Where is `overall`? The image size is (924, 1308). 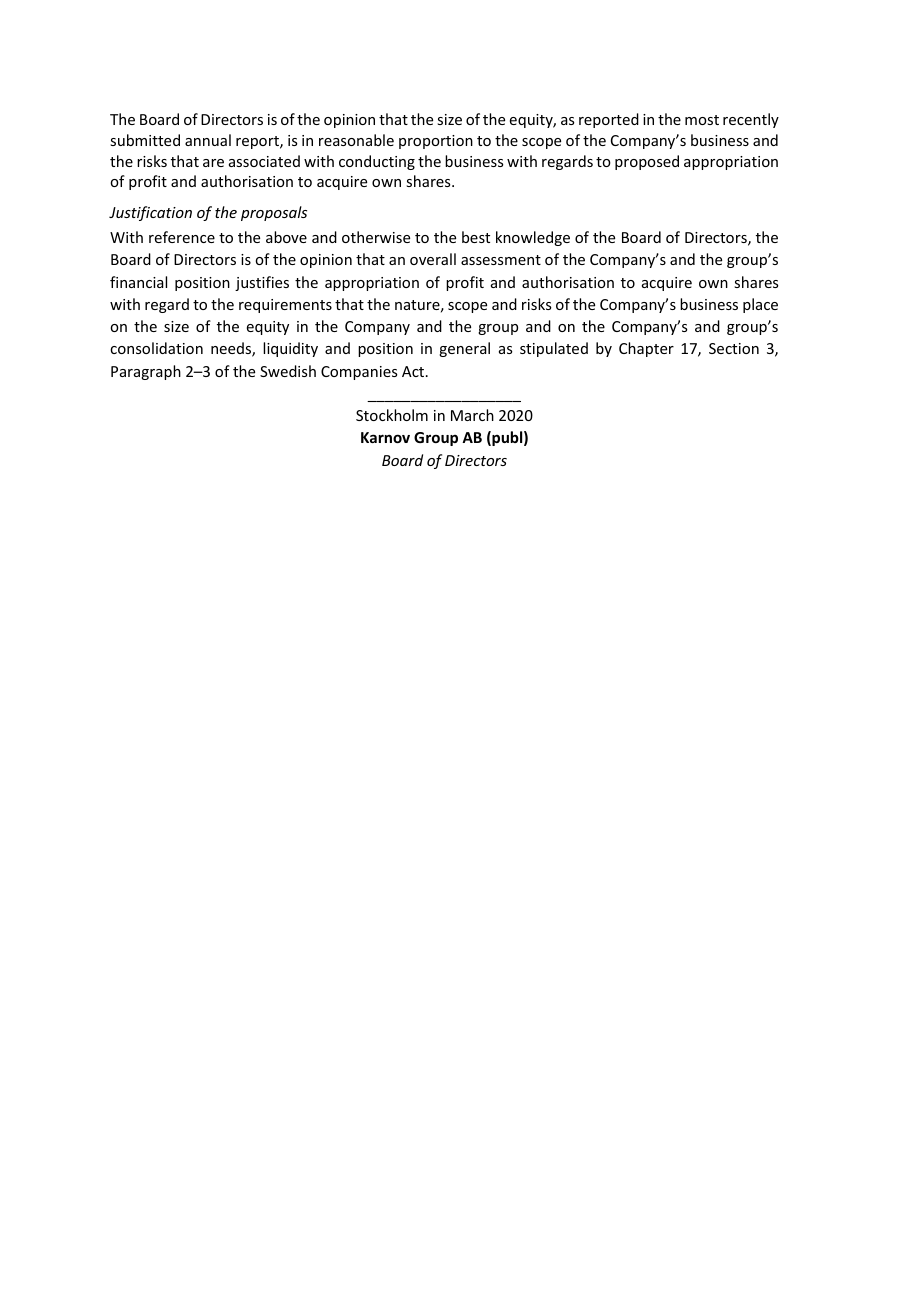
overall is located at coordinates (433, 259).
